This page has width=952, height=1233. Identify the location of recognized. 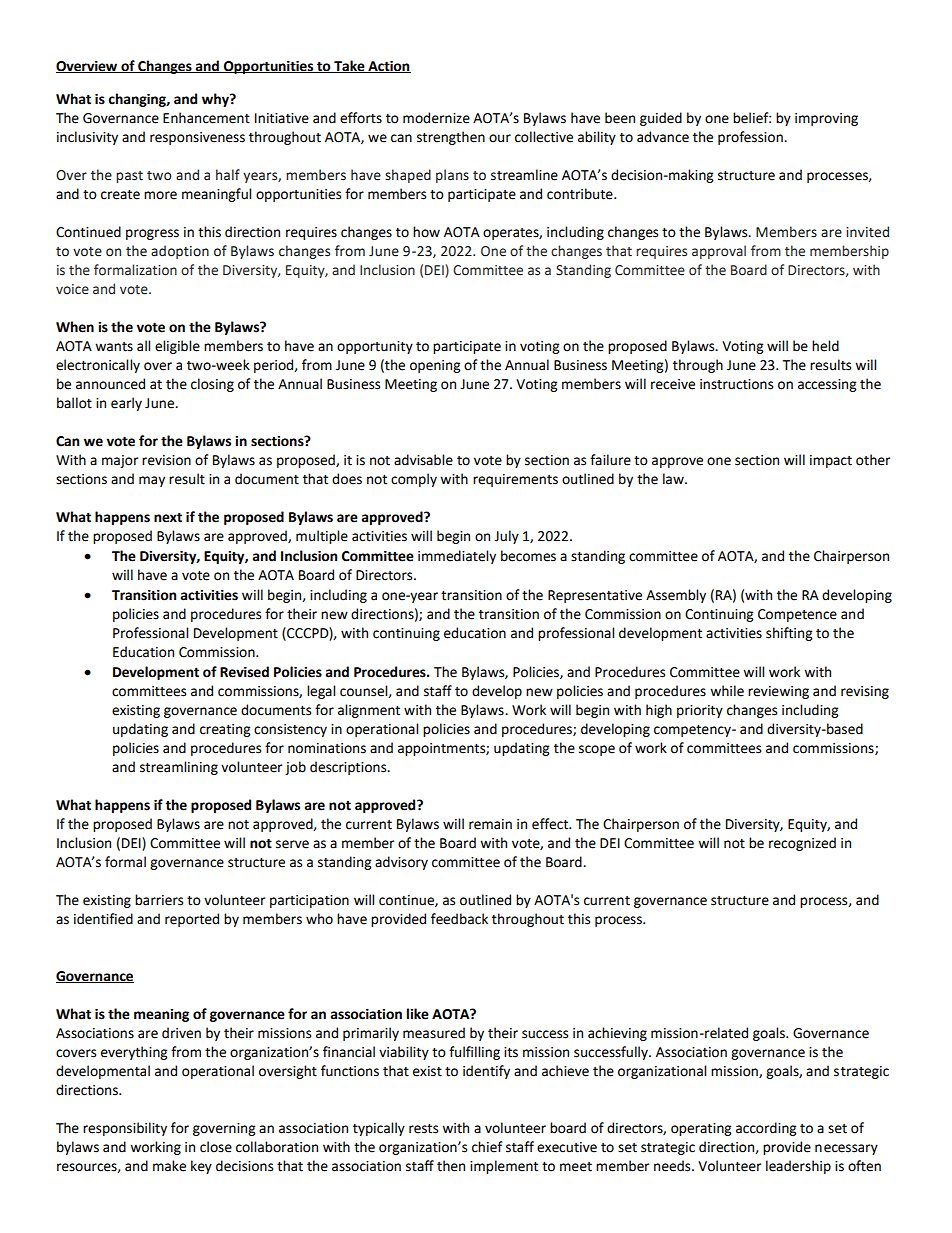
(802, 844).
